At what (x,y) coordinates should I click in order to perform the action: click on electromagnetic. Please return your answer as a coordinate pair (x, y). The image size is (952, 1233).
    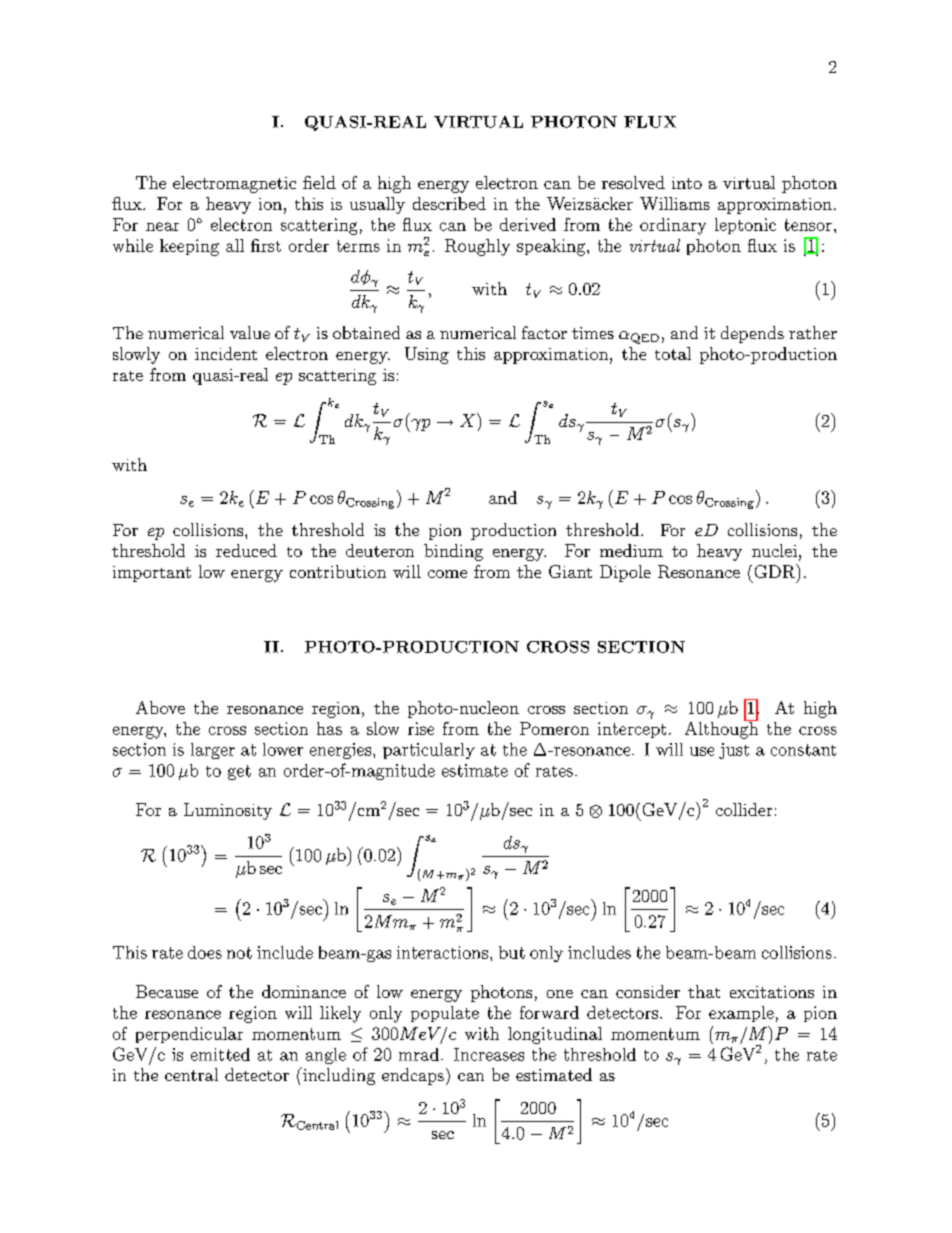
    Looking at the image, I should click on (234, 184).
